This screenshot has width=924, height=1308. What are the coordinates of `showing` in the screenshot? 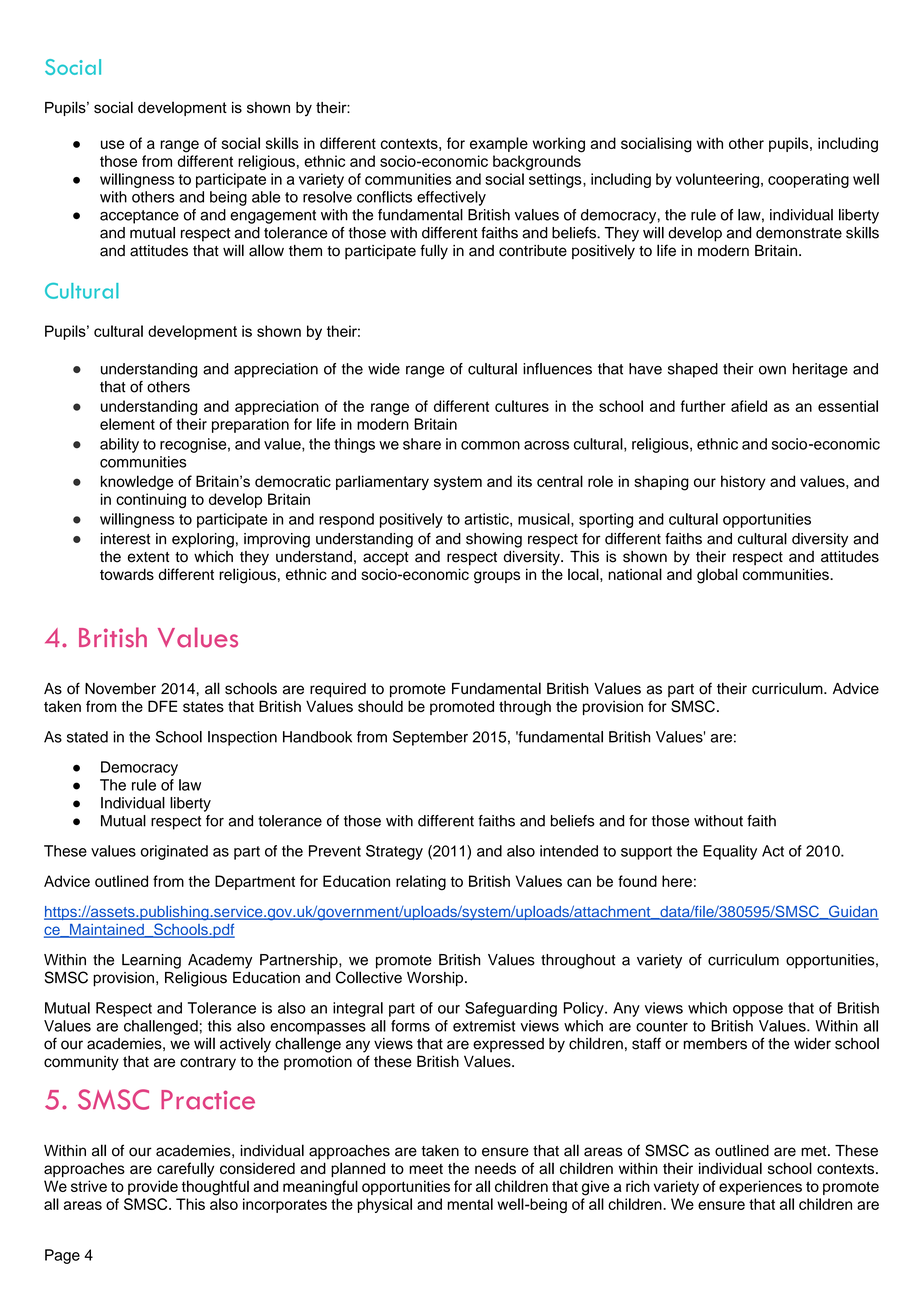 It's located at (494, 540).
